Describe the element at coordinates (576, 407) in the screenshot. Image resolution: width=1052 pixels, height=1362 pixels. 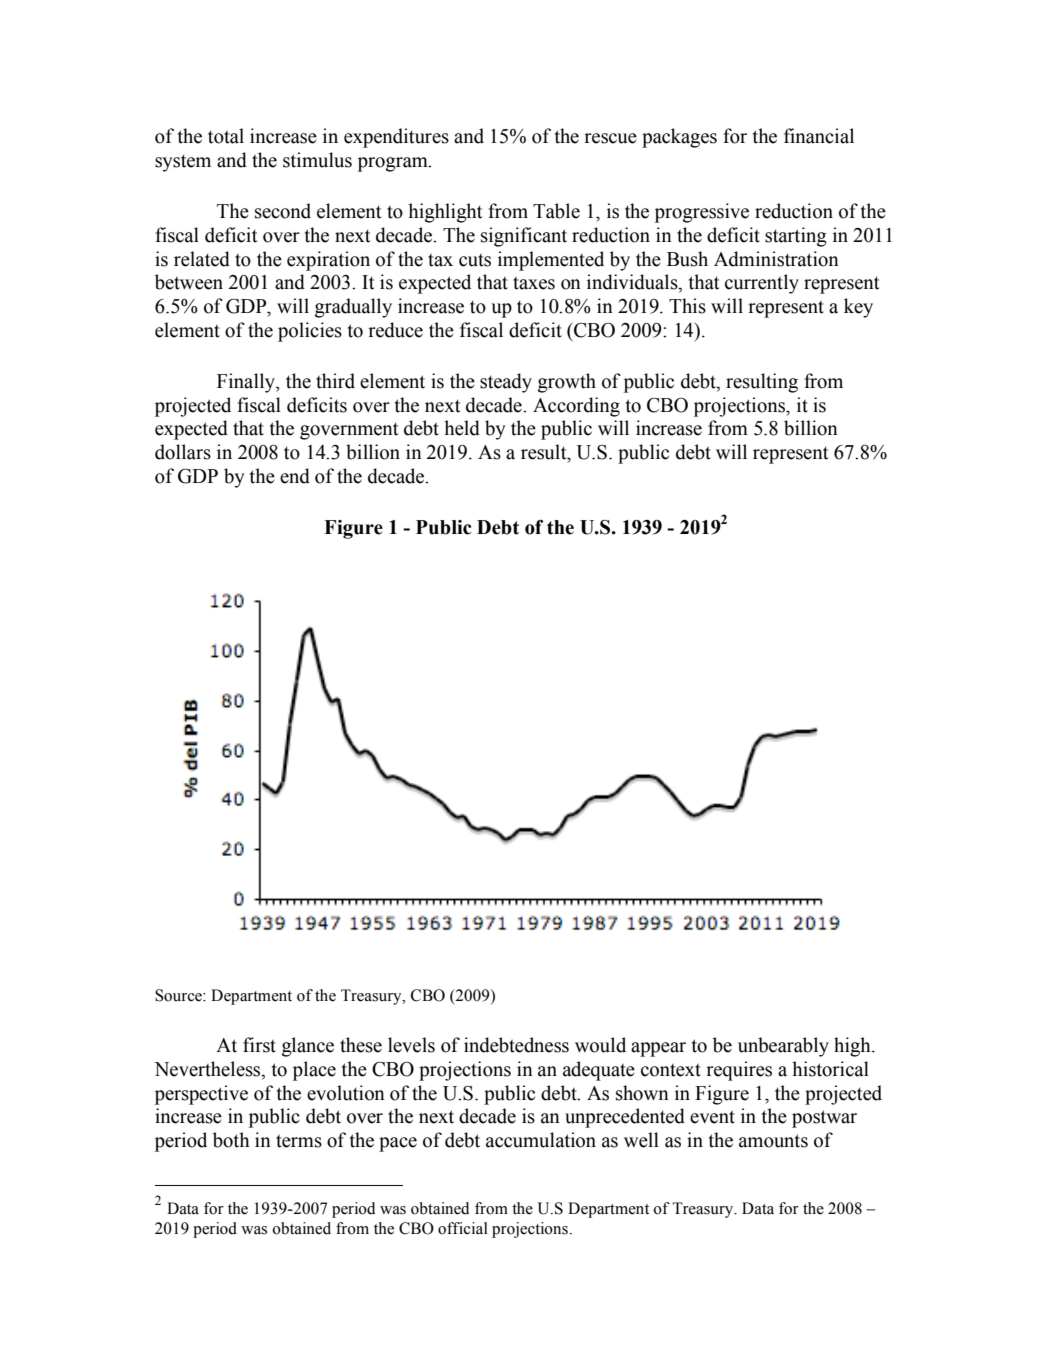
I see `According` at that location.
